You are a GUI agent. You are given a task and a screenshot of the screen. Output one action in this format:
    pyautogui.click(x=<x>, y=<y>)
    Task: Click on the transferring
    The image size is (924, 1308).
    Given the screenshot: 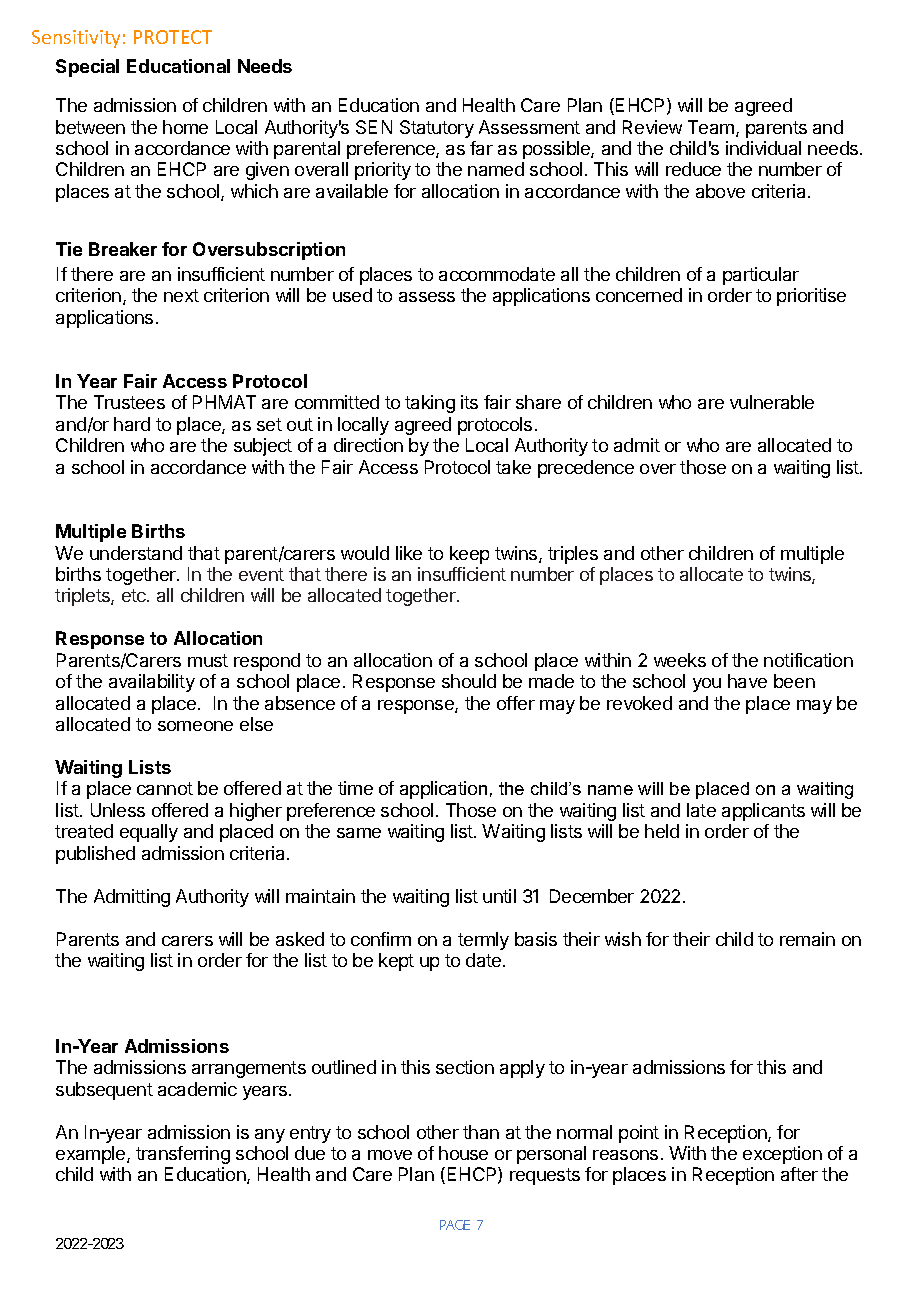 What is the action you would take?
    pyautogui.click(x=183, y=1155)
